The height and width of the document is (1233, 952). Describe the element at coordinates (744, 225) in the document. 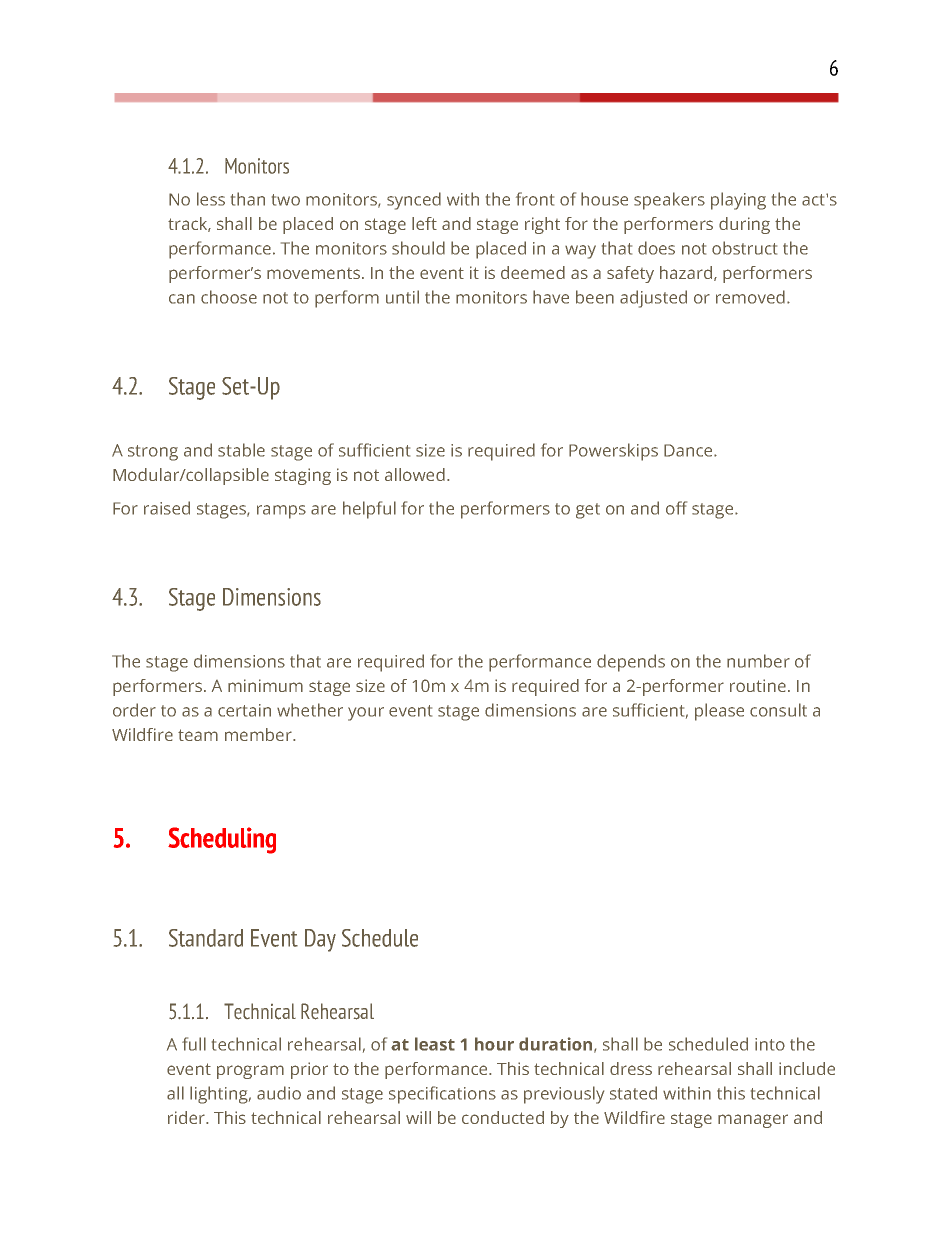

I see `during` at that location.
